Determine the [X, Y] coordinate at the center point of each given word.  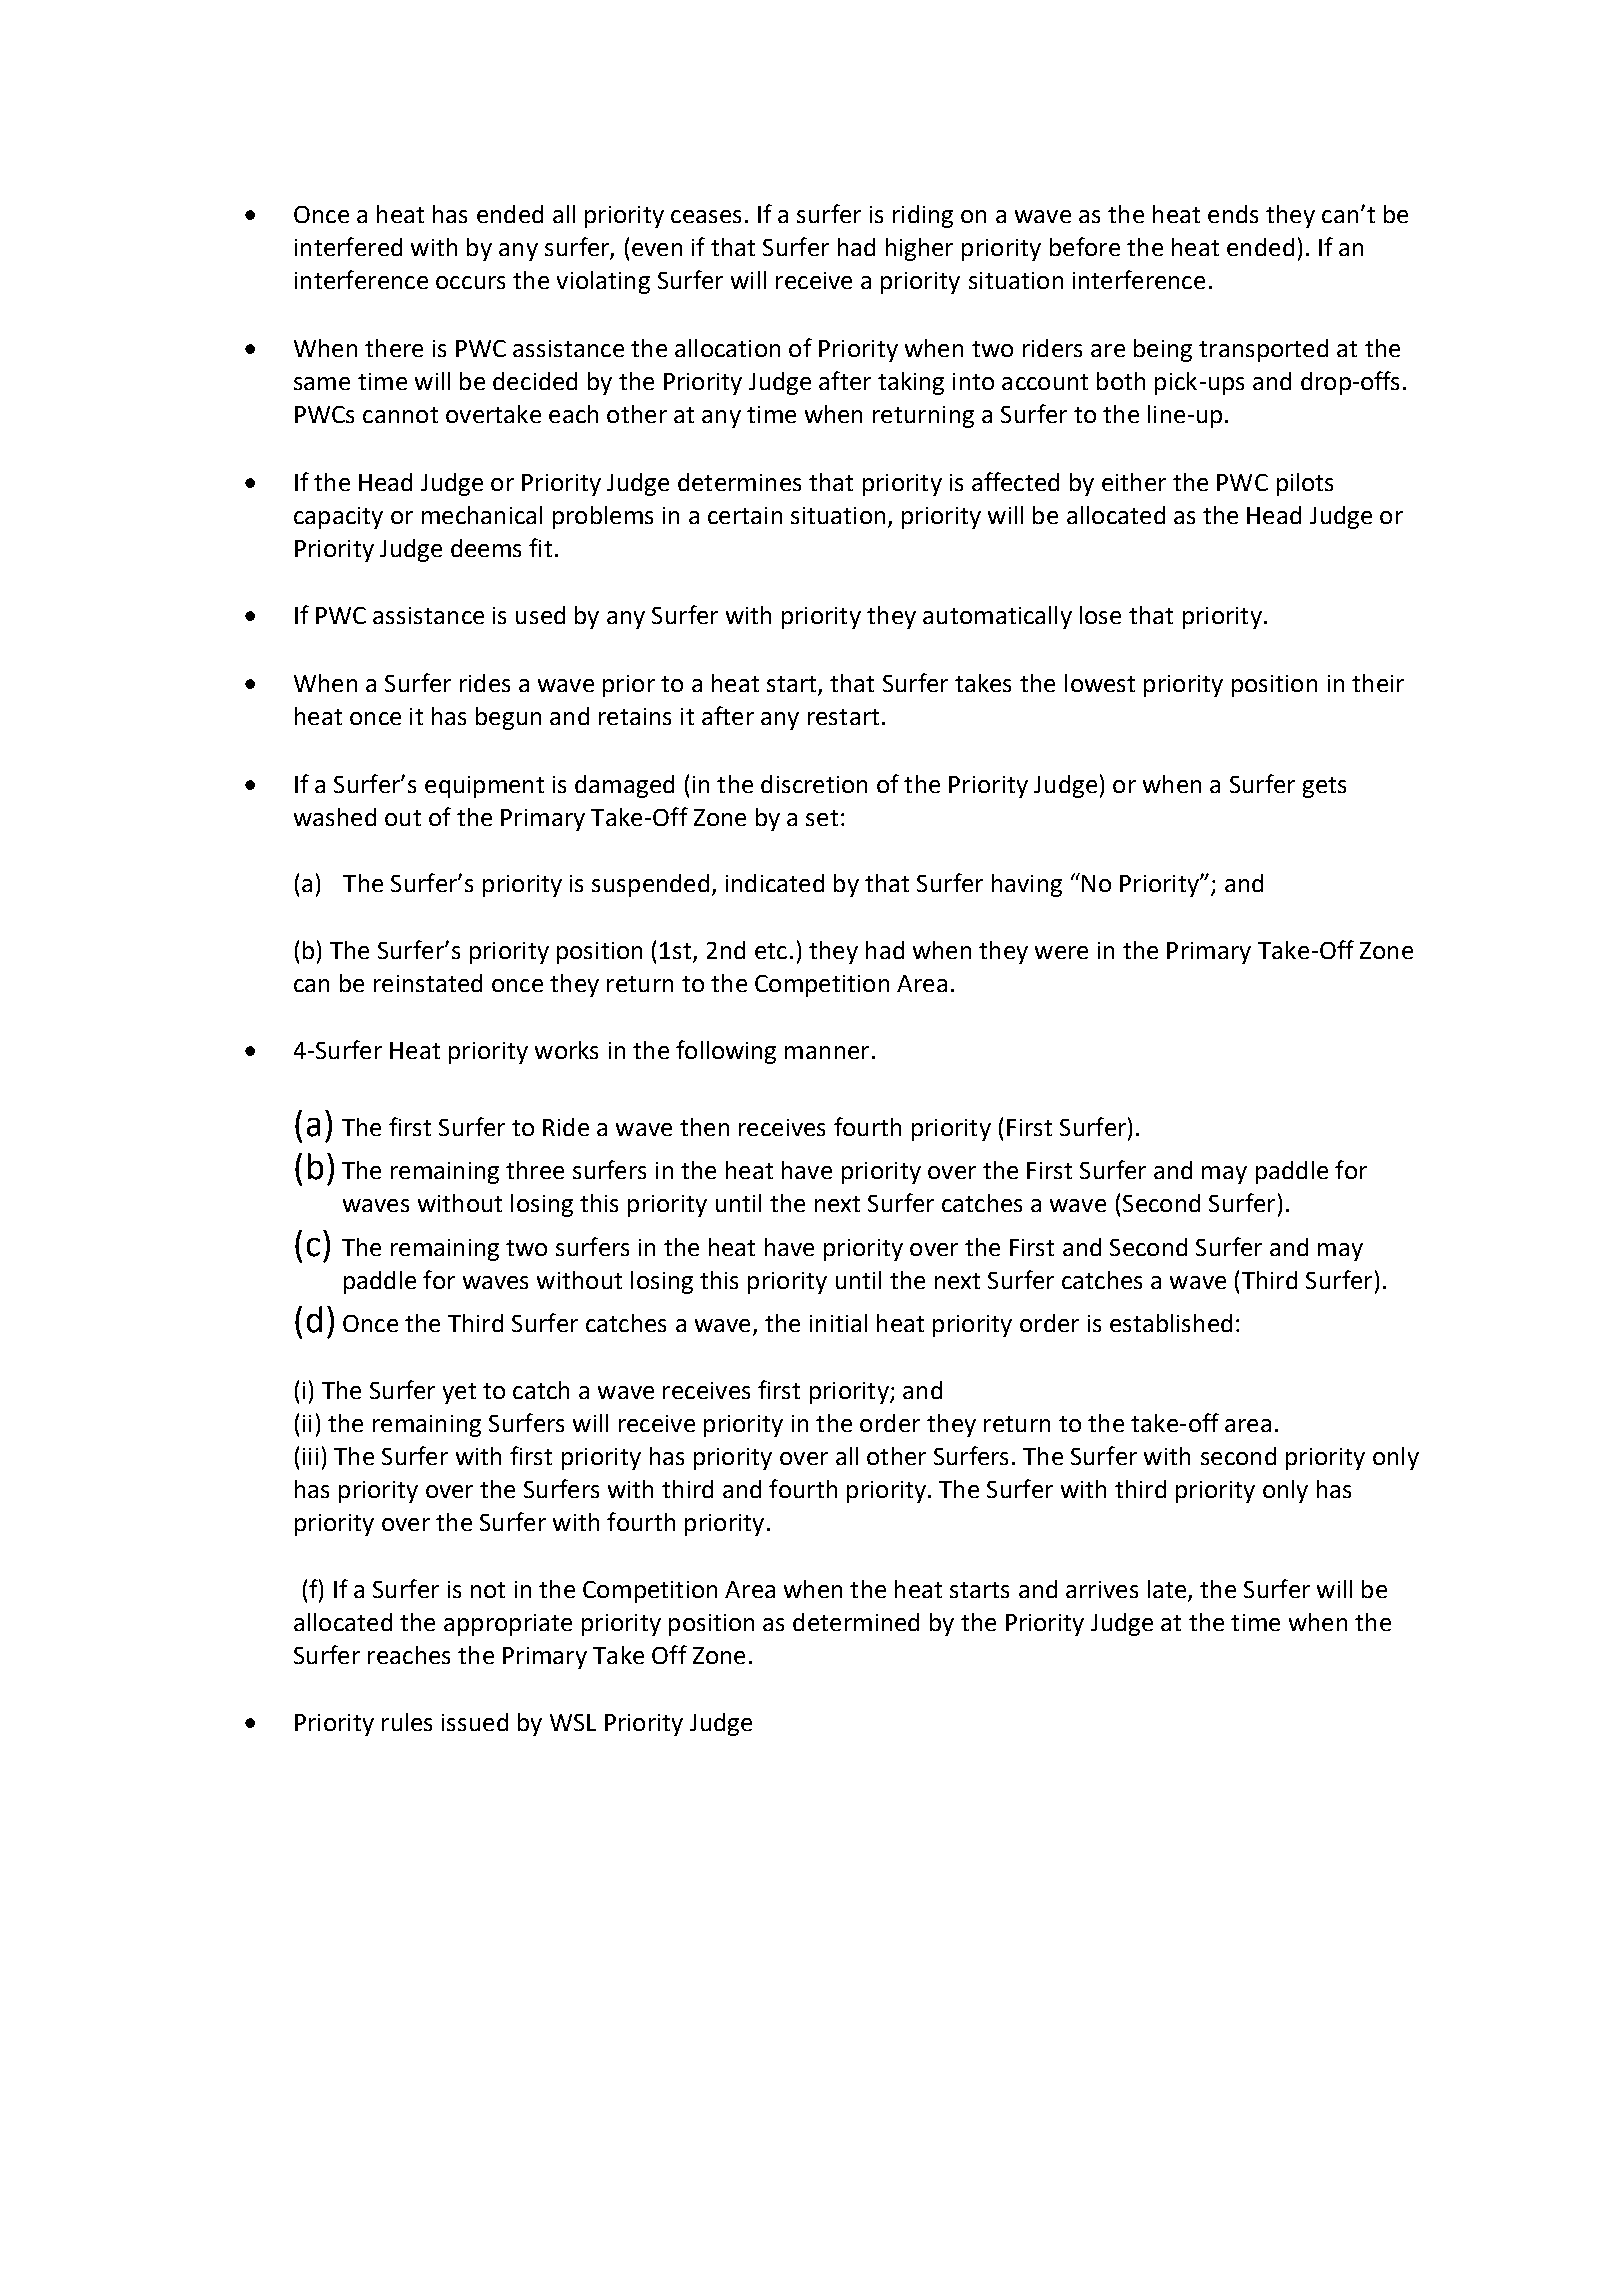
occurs [470, 282]
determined [856, 1622]
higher [919, 249]
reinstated [428, 983]
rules [407, 1722]
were [1061, 952]
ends [1233, 214]
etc [771, 951]
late [1167, 1589]
